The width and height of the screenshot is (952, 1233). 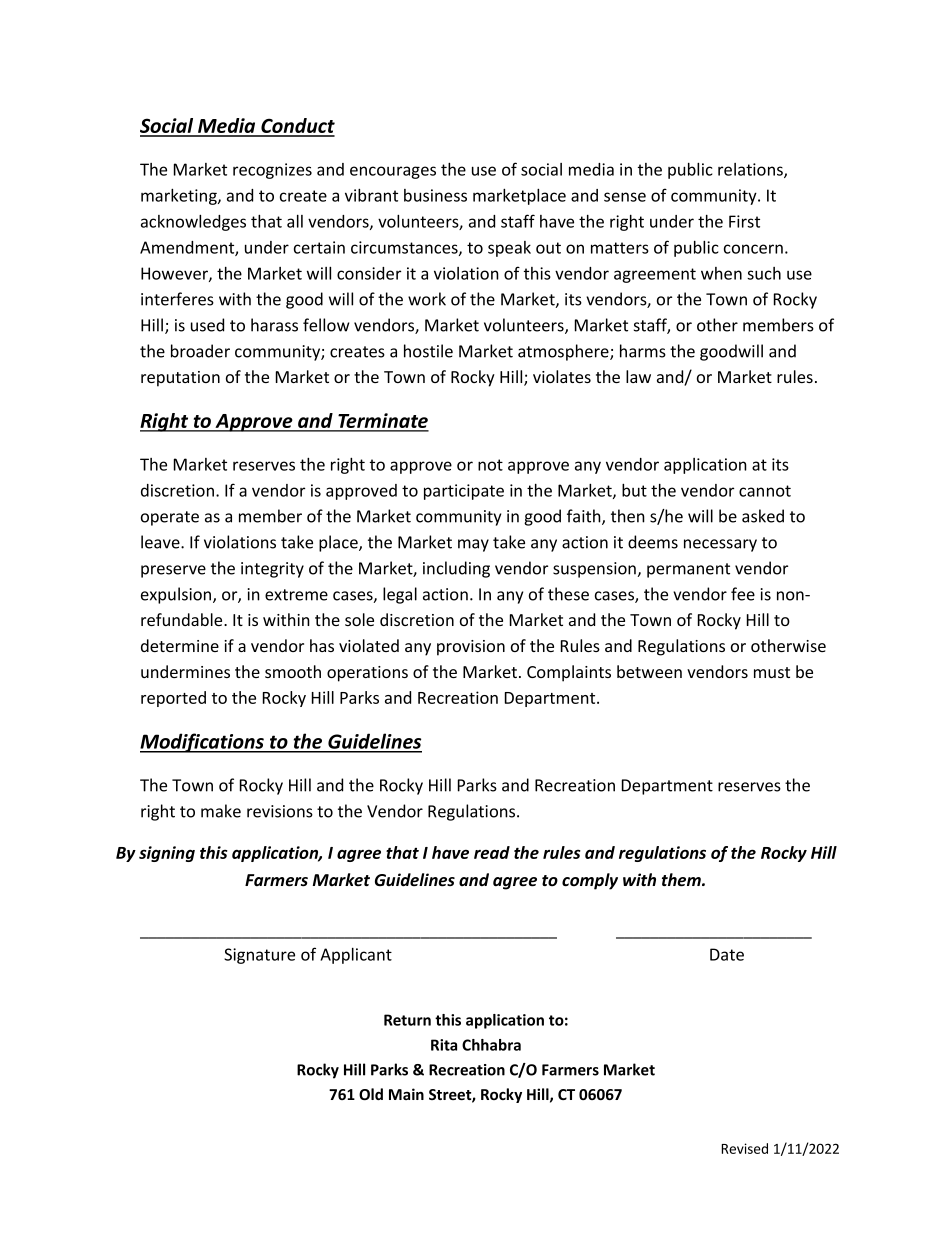 I want to click on provision, so click(x=471, y=648).
